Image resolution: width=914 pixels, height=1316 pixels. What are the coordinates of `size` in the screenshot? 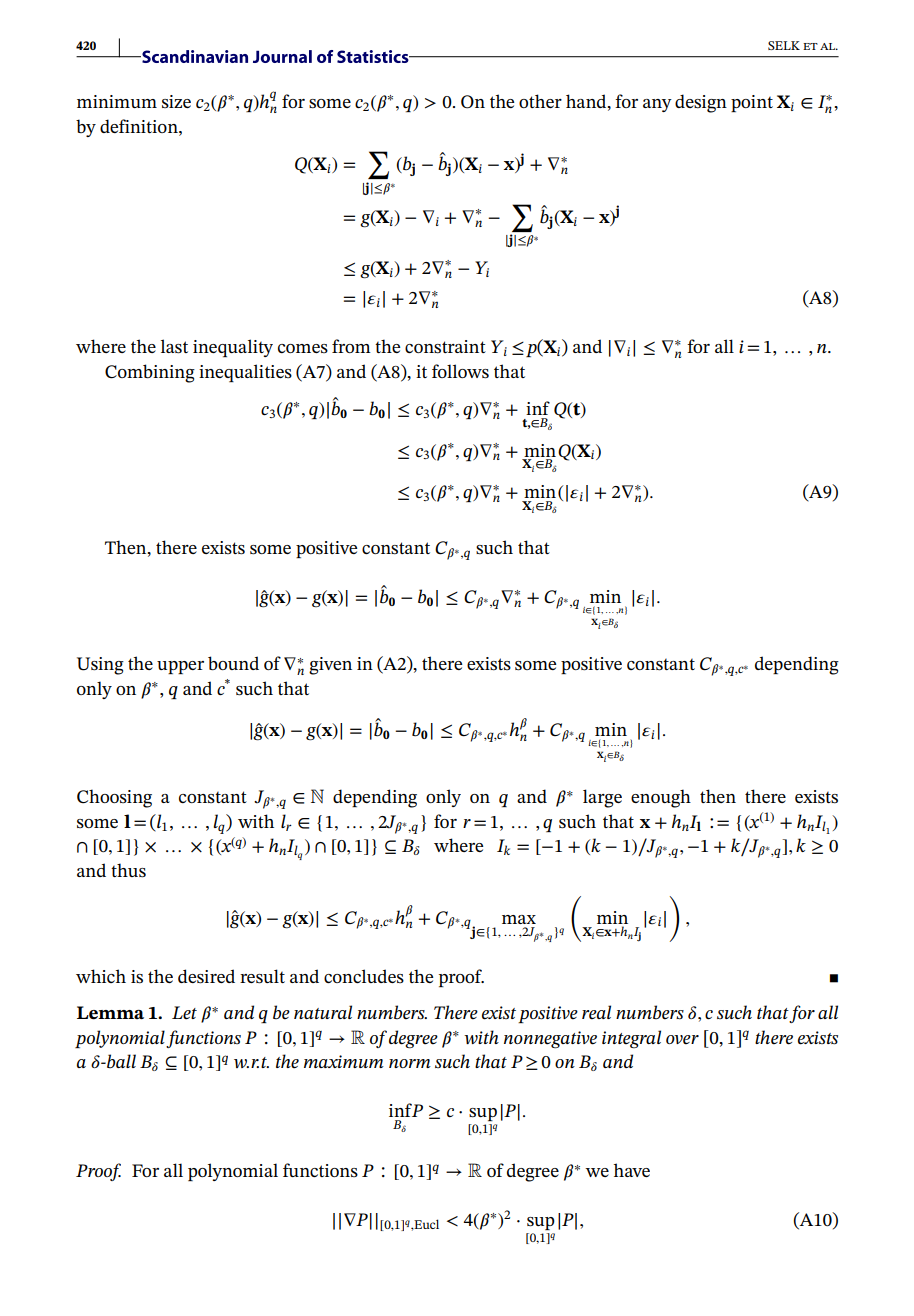 It's located at (176, 101).
